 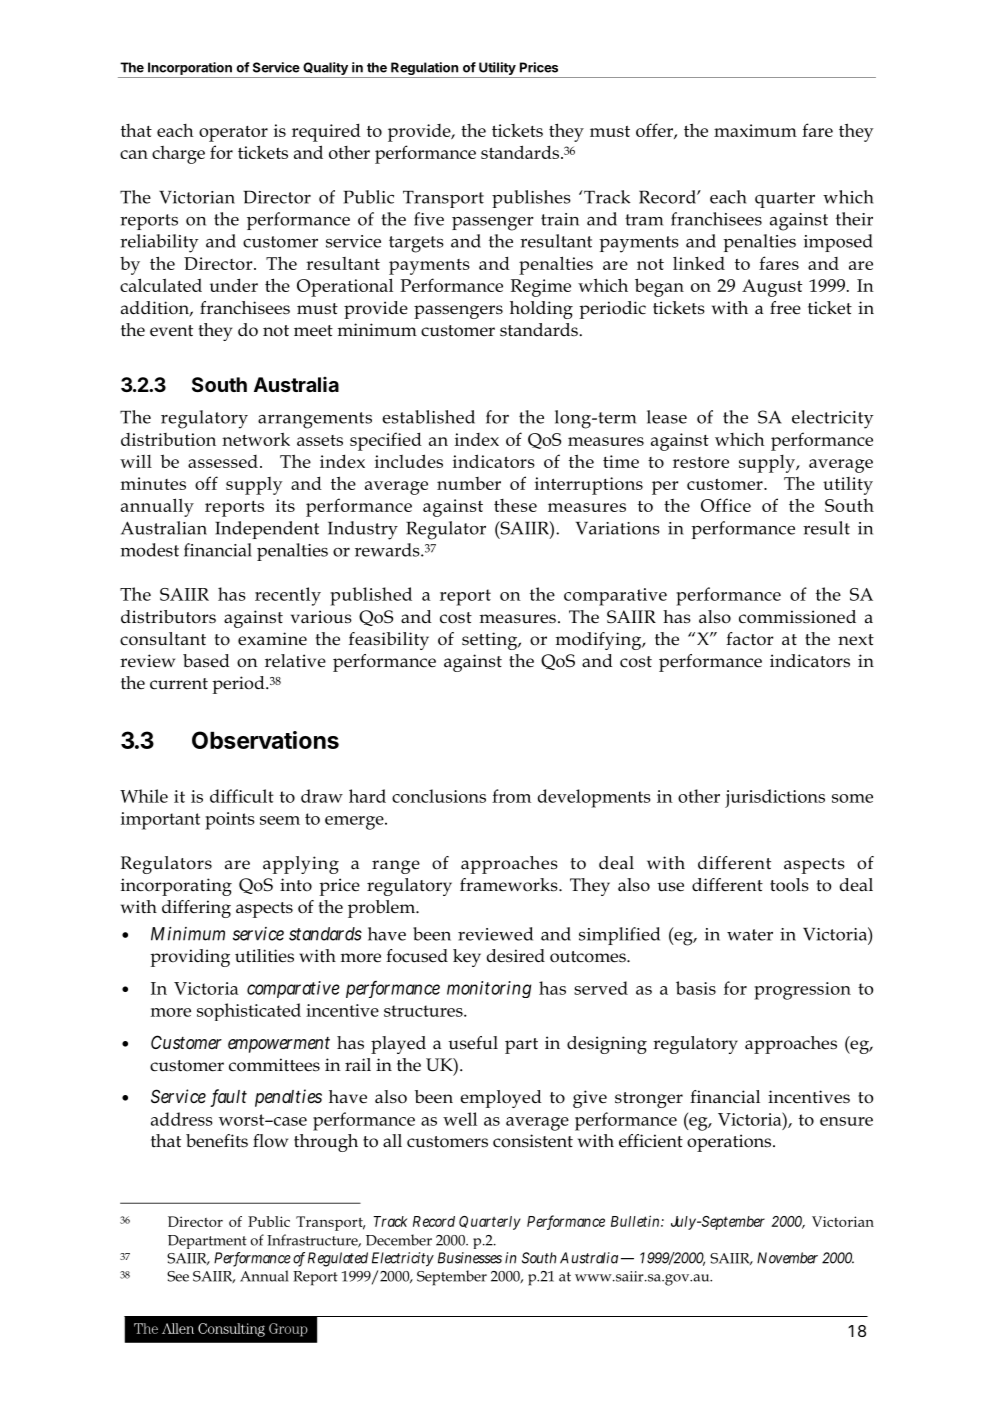 What do you see at coordinates (726, 505) in the screenshot?
I see `Office` at bounding box center [726, 505].
